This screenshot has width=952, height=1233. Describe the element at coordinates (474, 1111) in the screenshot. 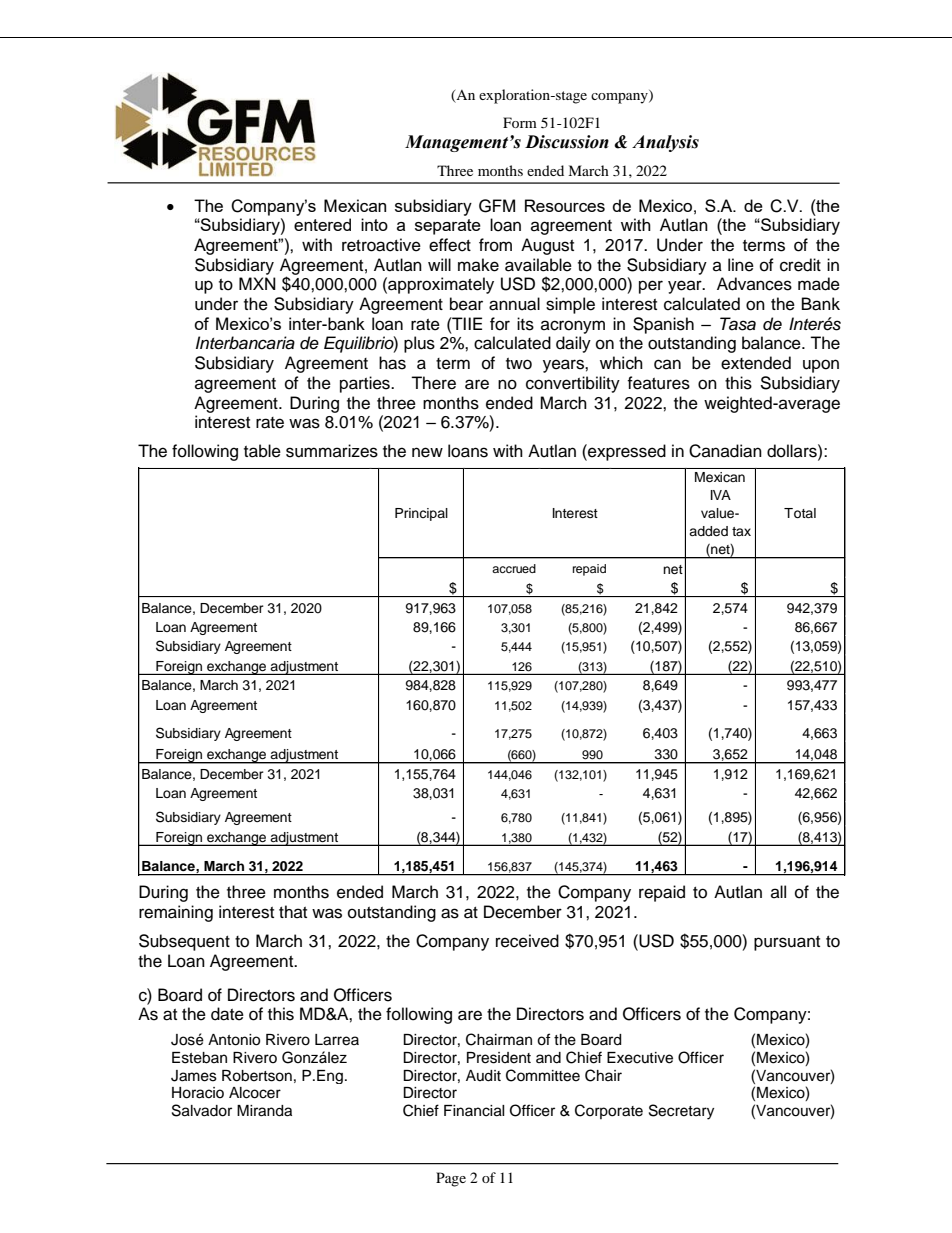

I see `Financial` at that location.
